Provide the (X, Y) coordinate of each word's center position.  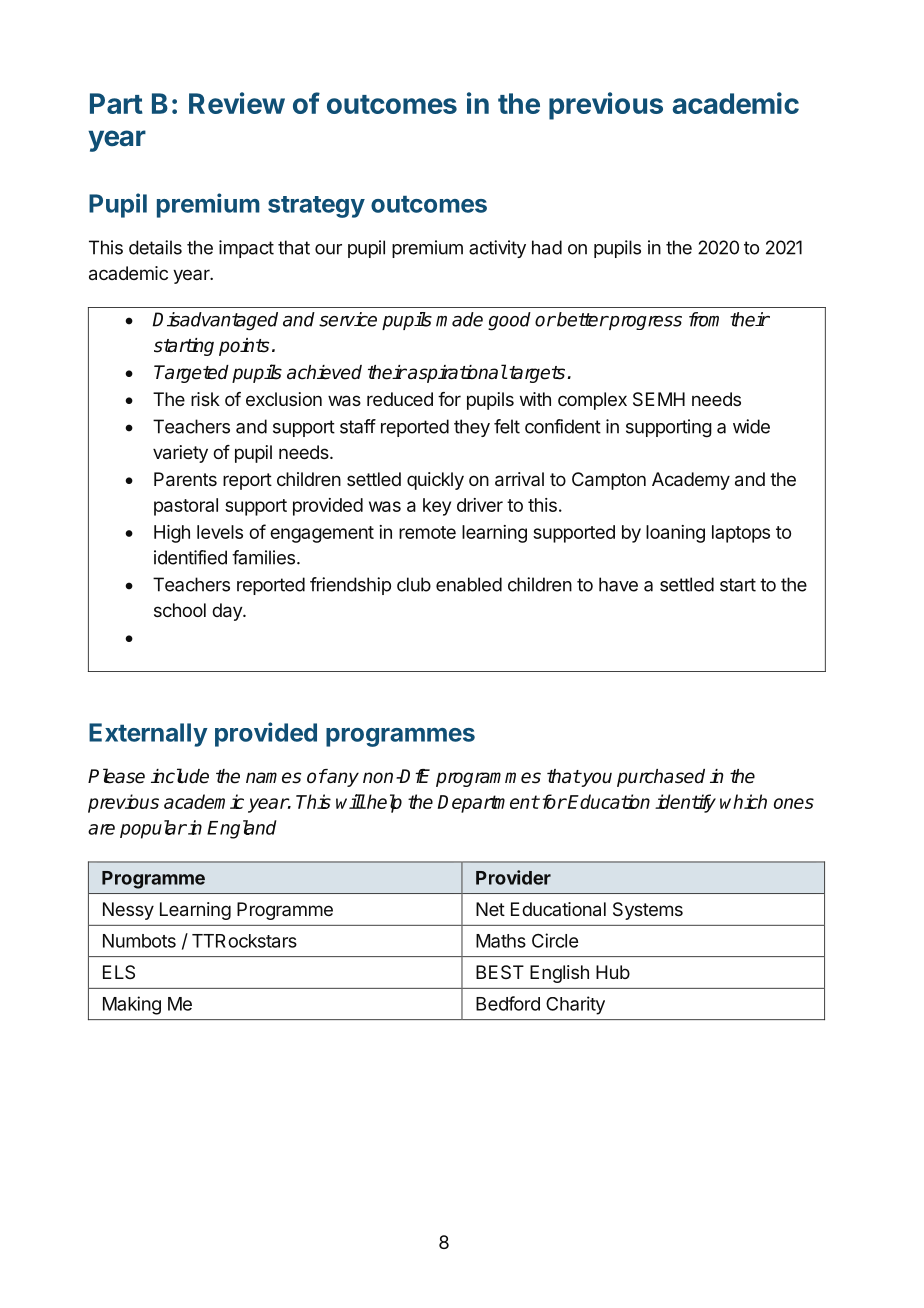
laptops (741, 534)
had (547, 247)
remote (427, 532)
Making (132, 1005)
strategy (316, 207)
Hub (613, 972)
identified (190, 557)
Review (237, 103)
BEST (500, 972)
